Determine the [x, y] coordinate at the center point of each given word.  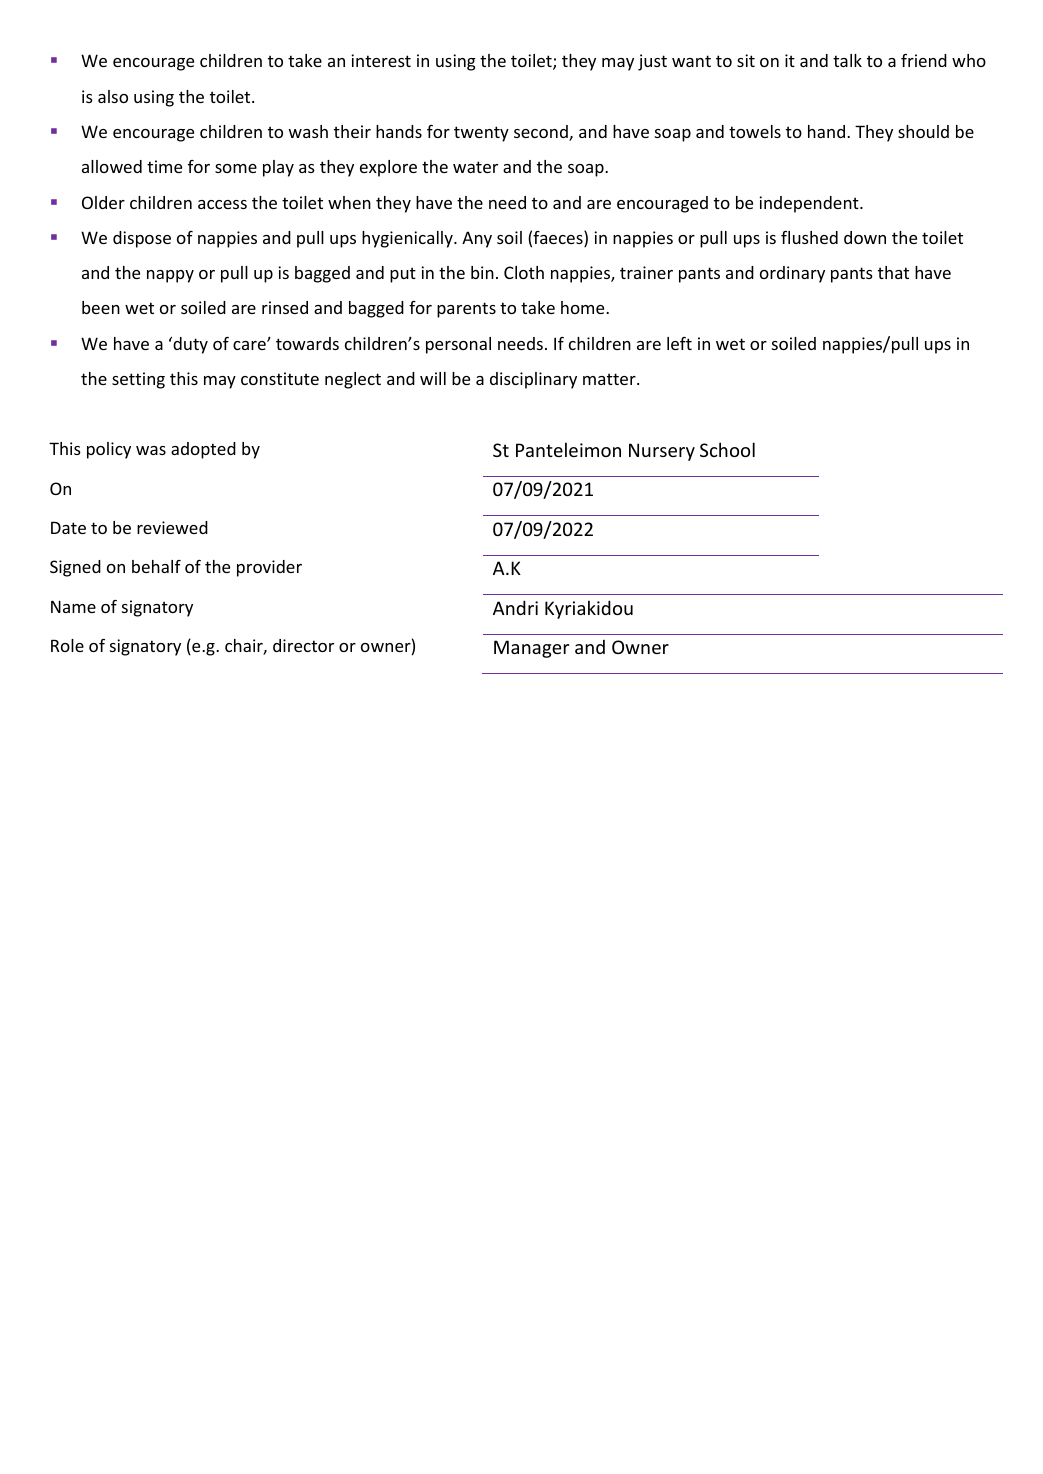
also [113, 96]
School [727, 449]
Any [477, 239]
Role [67, 645]
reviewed [172, 527]
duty [189, 345]
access [222, 204]
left [679, 343]
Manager [531, 649]
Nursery [662, 452]
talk [847, 60]
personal [458, 345]
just [652, 62]
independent [810, 204]
